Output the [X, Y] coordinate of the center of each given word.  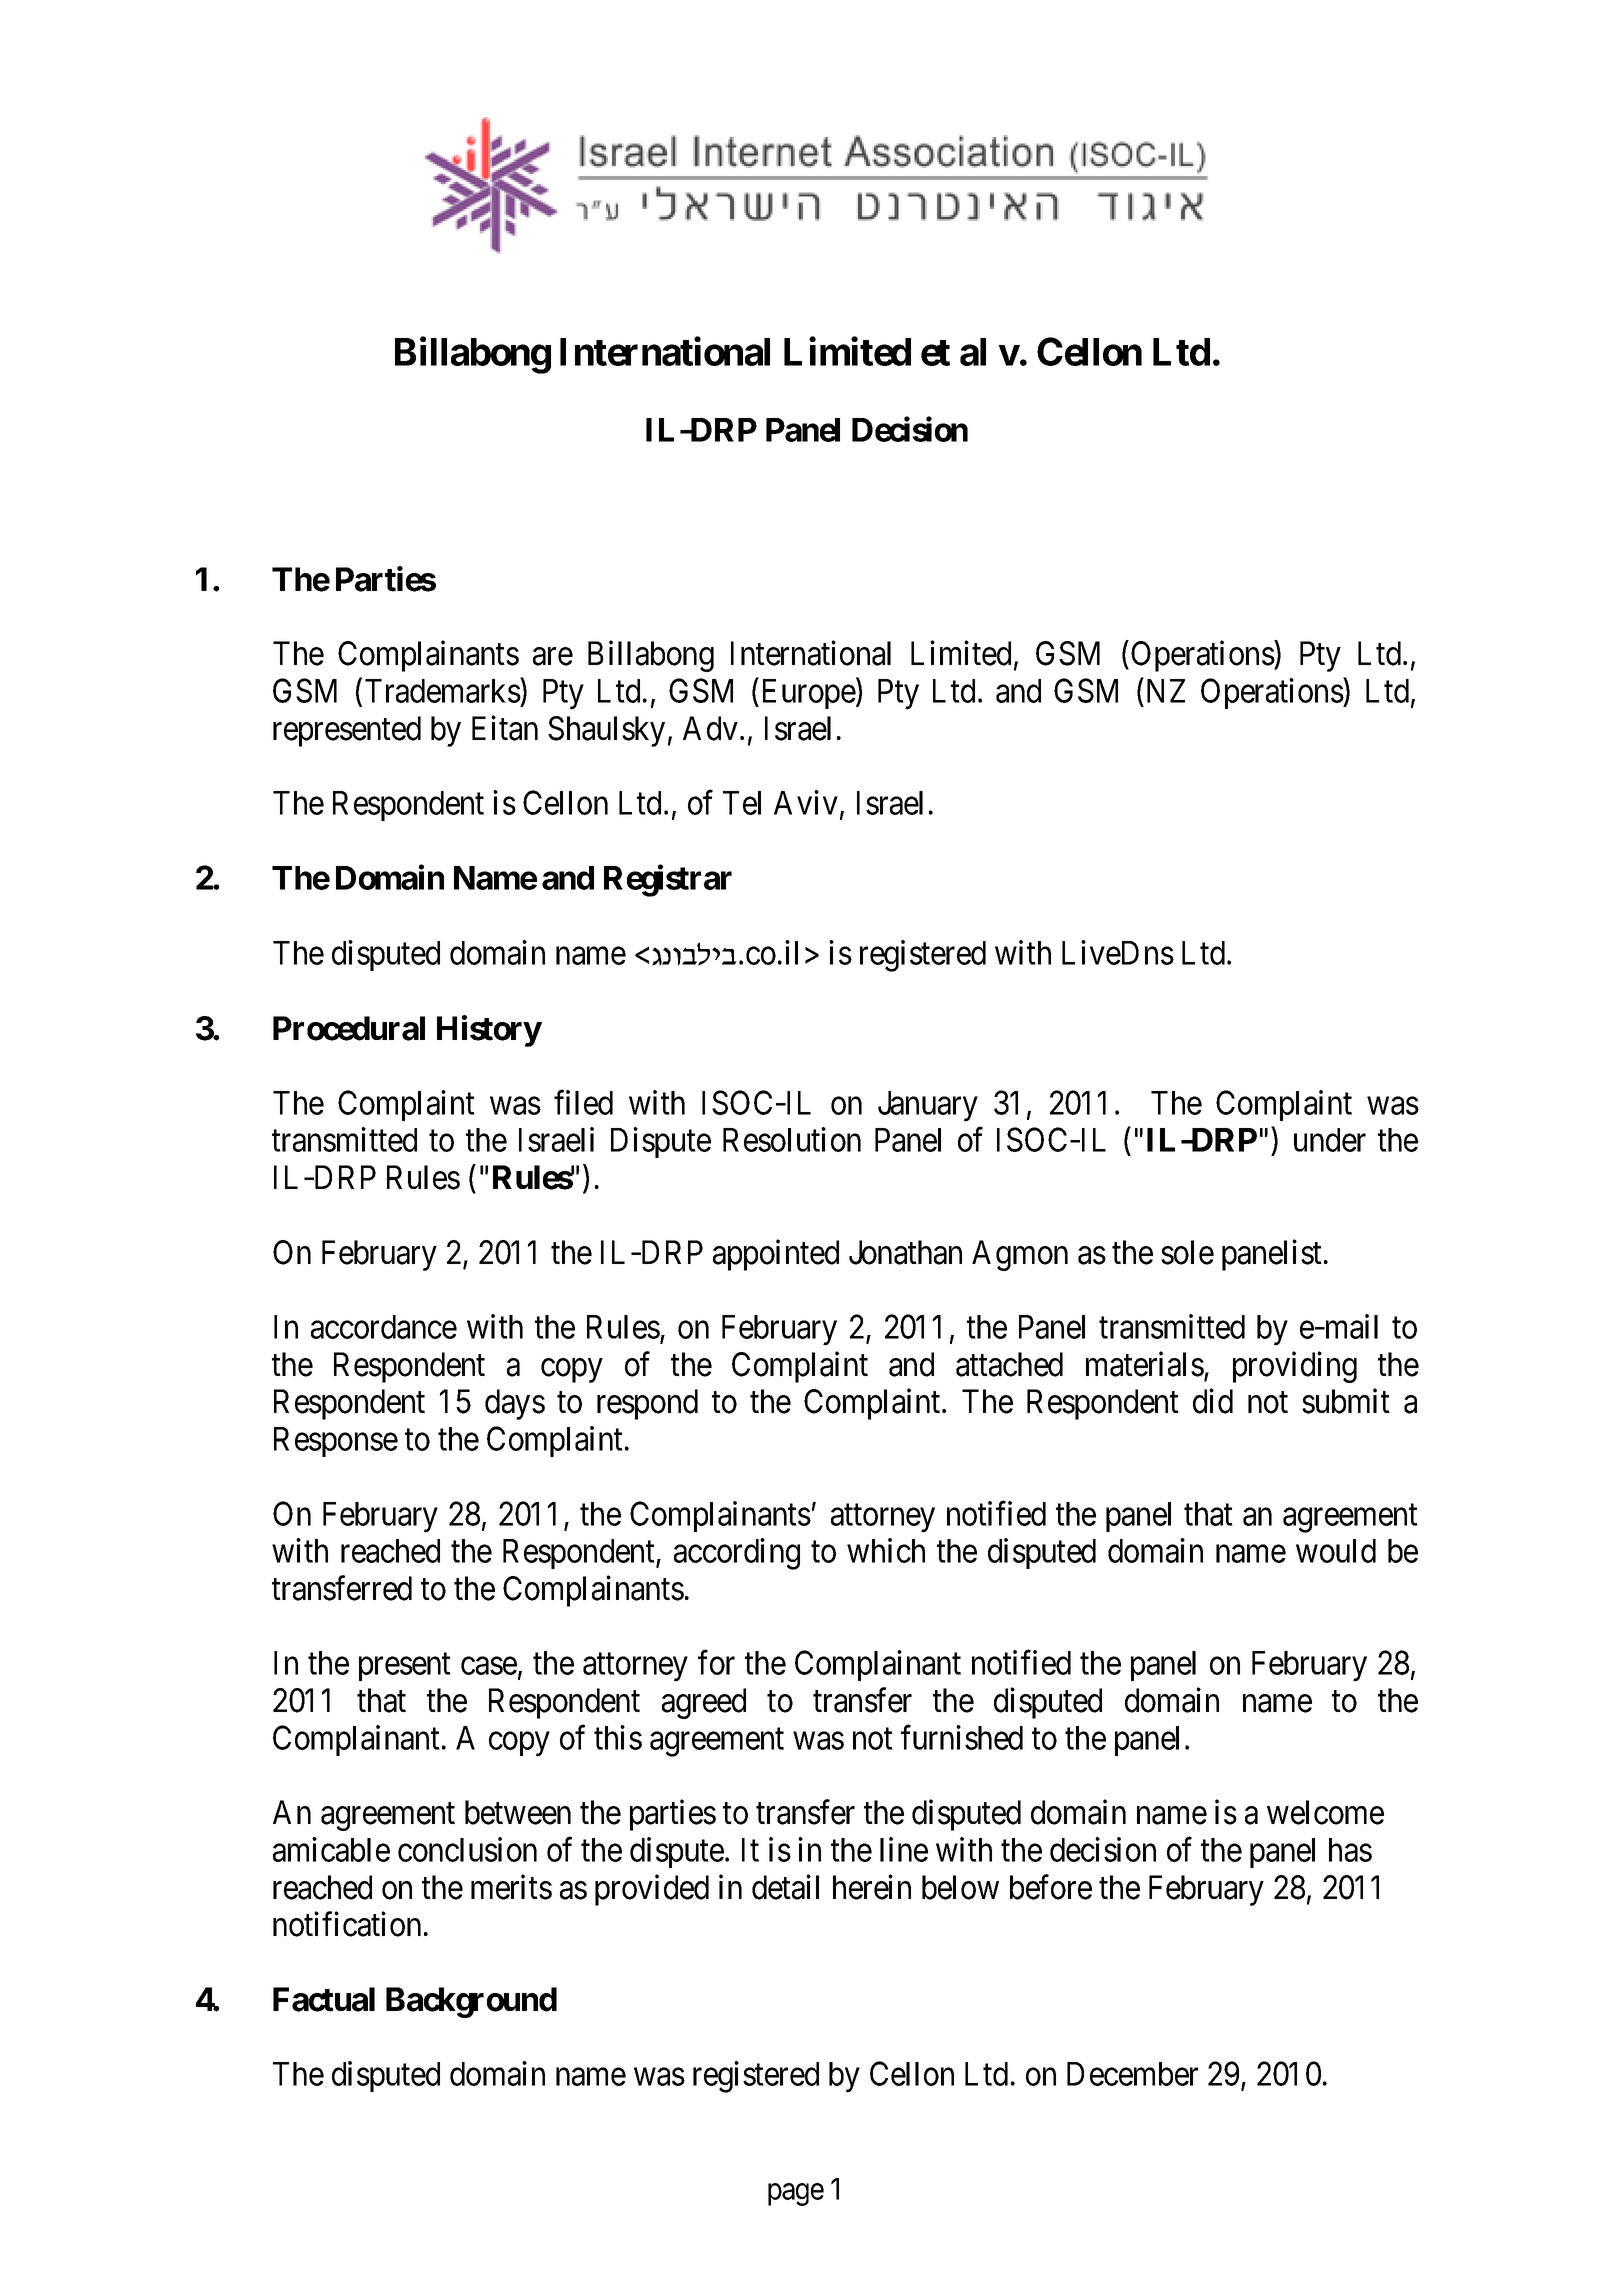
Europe [809, 694]
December [1132, 2074]
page [796, 2195]
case [489, 1666]
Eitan [505, 728]
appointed [776, 1255]
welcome [1325, 1812]
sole [1187, 1252]
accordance [384, 1327]
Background [471, 2002]
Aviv [806, 802]
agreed [704, 1703]
